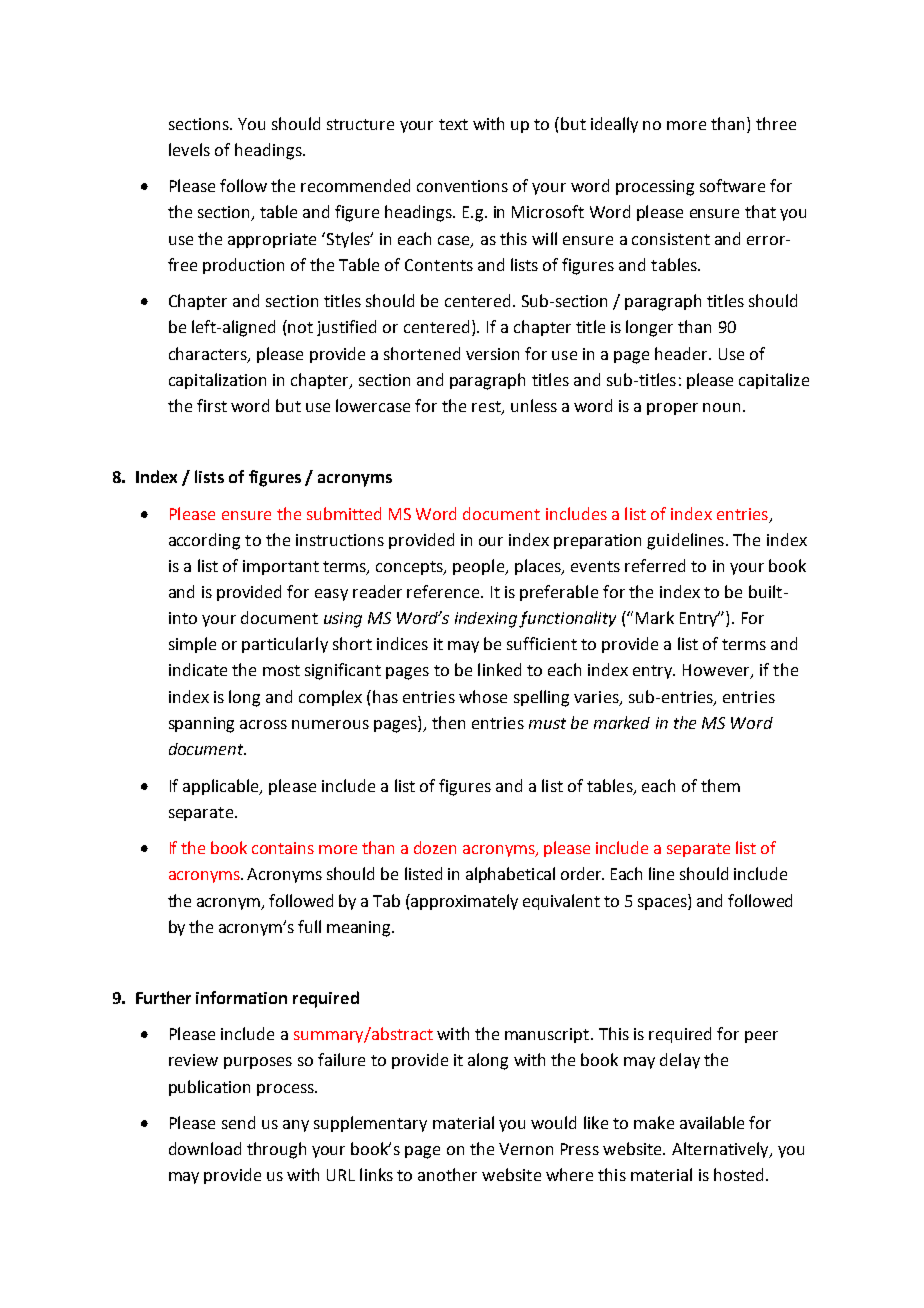 This page has height=1308, width=924. Describe the element at coordinates (487, 407) in the page. I see `rest` at that location.
